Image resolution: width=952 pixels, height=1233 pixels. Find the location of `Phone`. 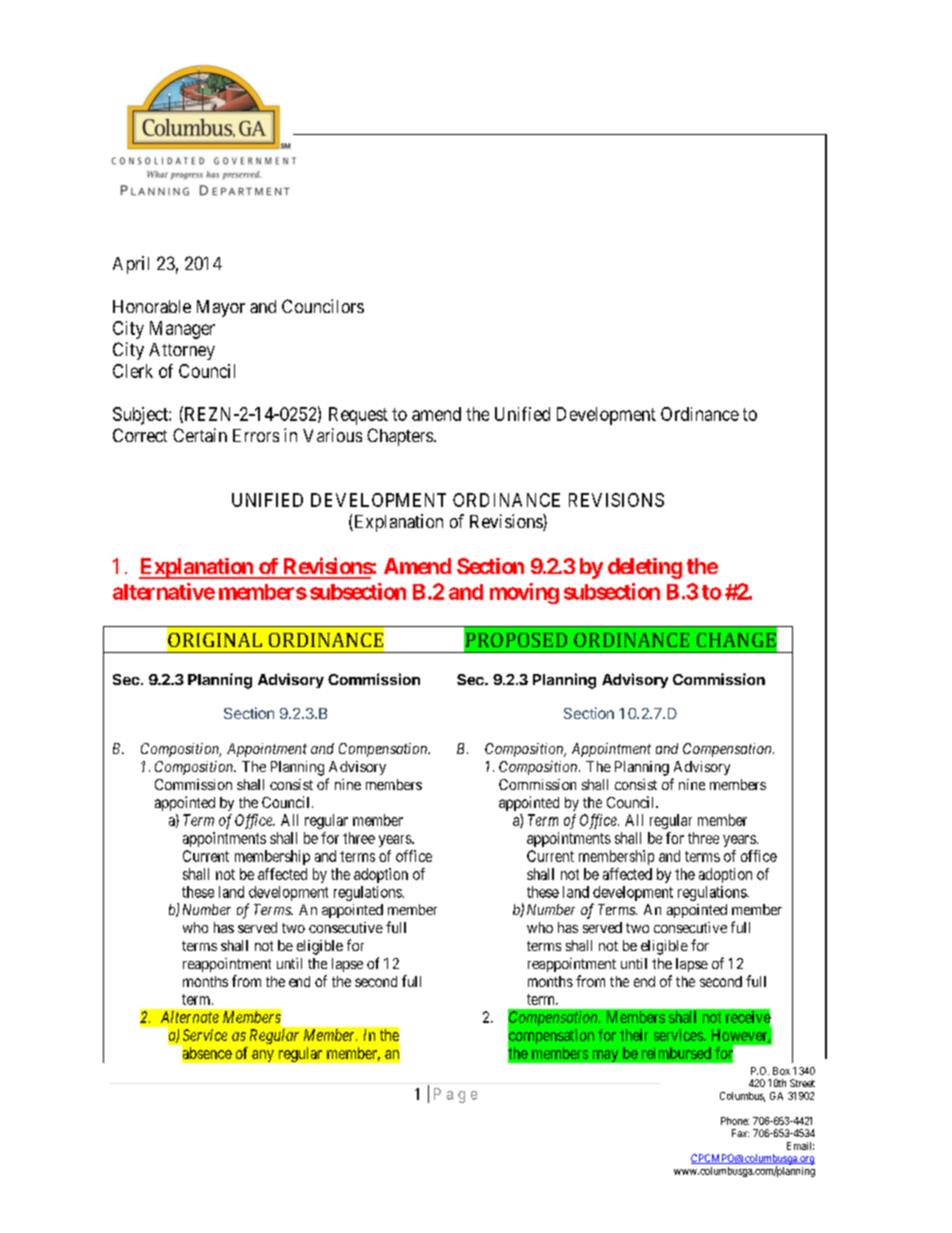

Phone is located at coordinates (735, 1121).
